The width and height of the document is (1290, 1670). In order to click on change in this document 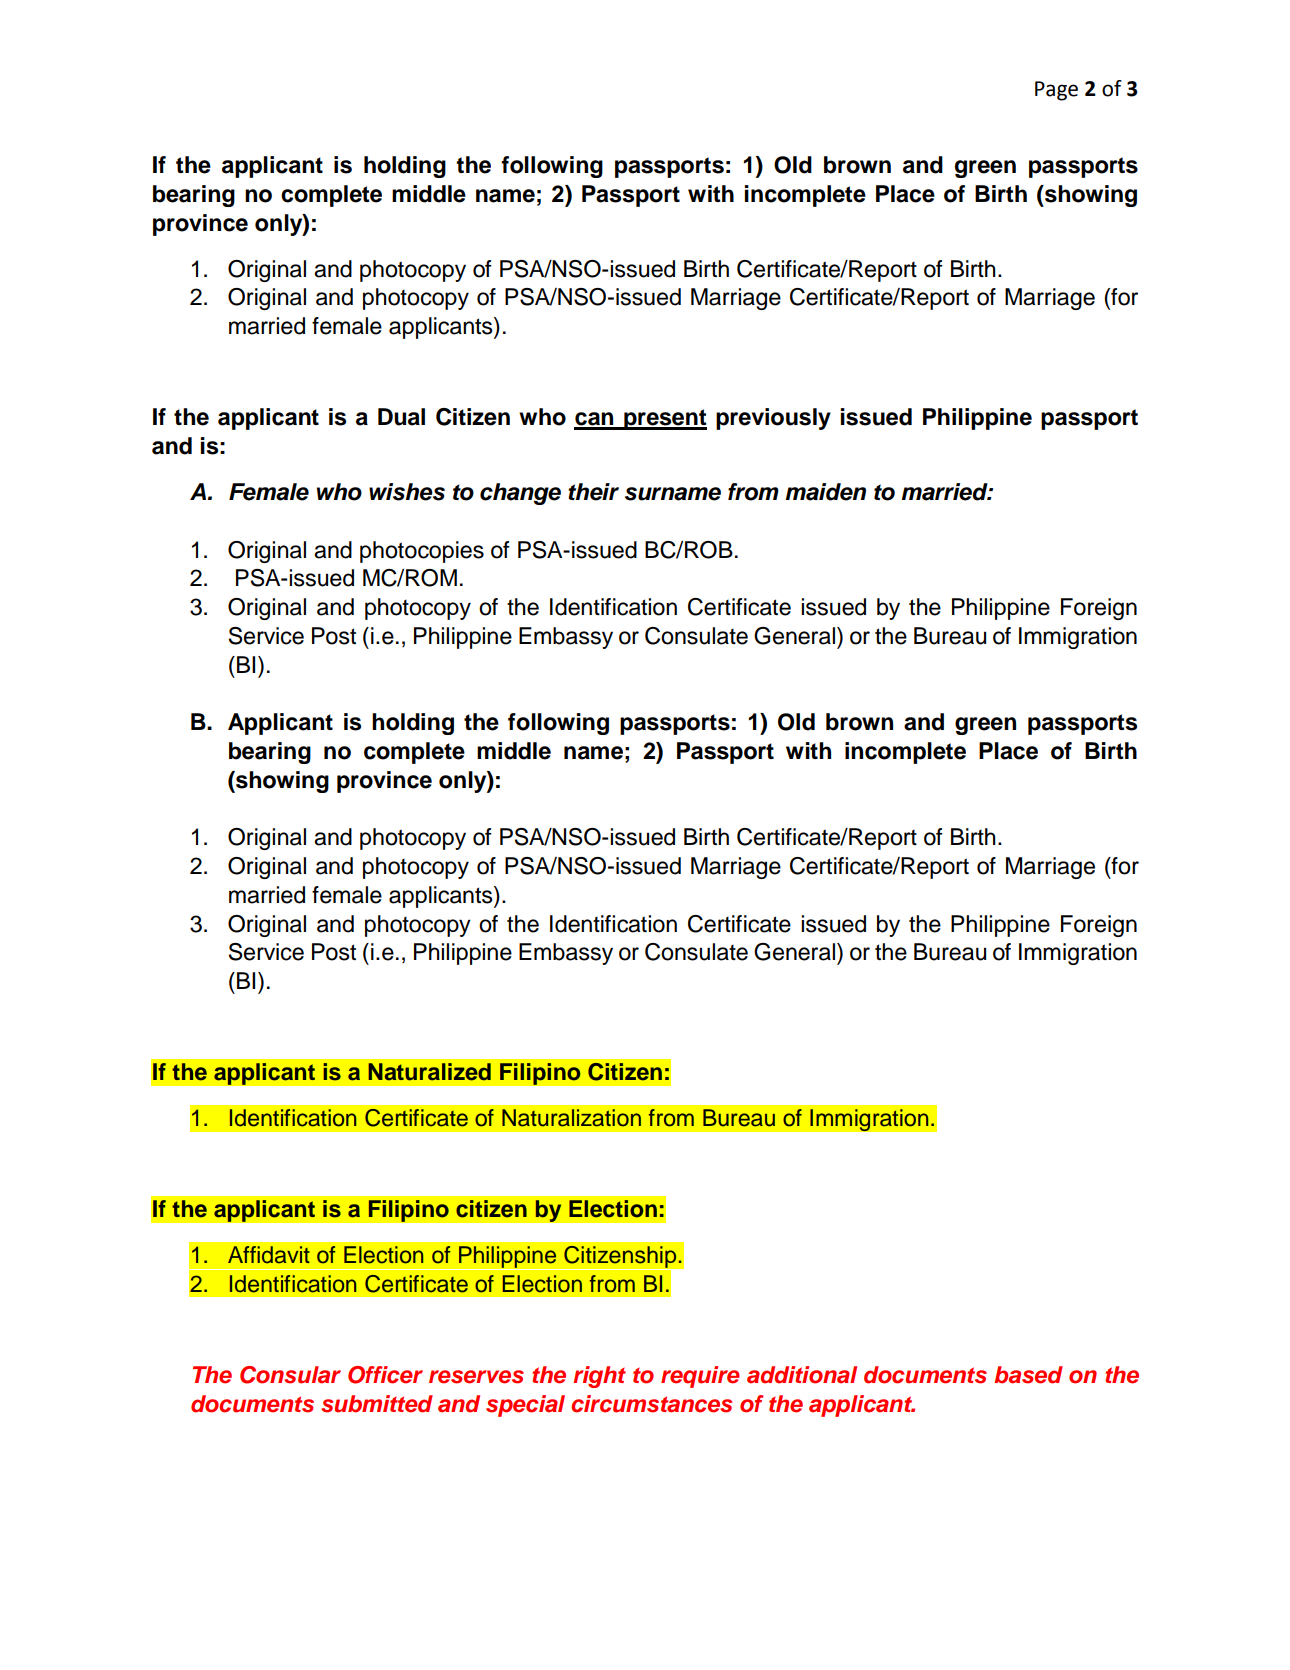, I will do `click(520, 494)`.
